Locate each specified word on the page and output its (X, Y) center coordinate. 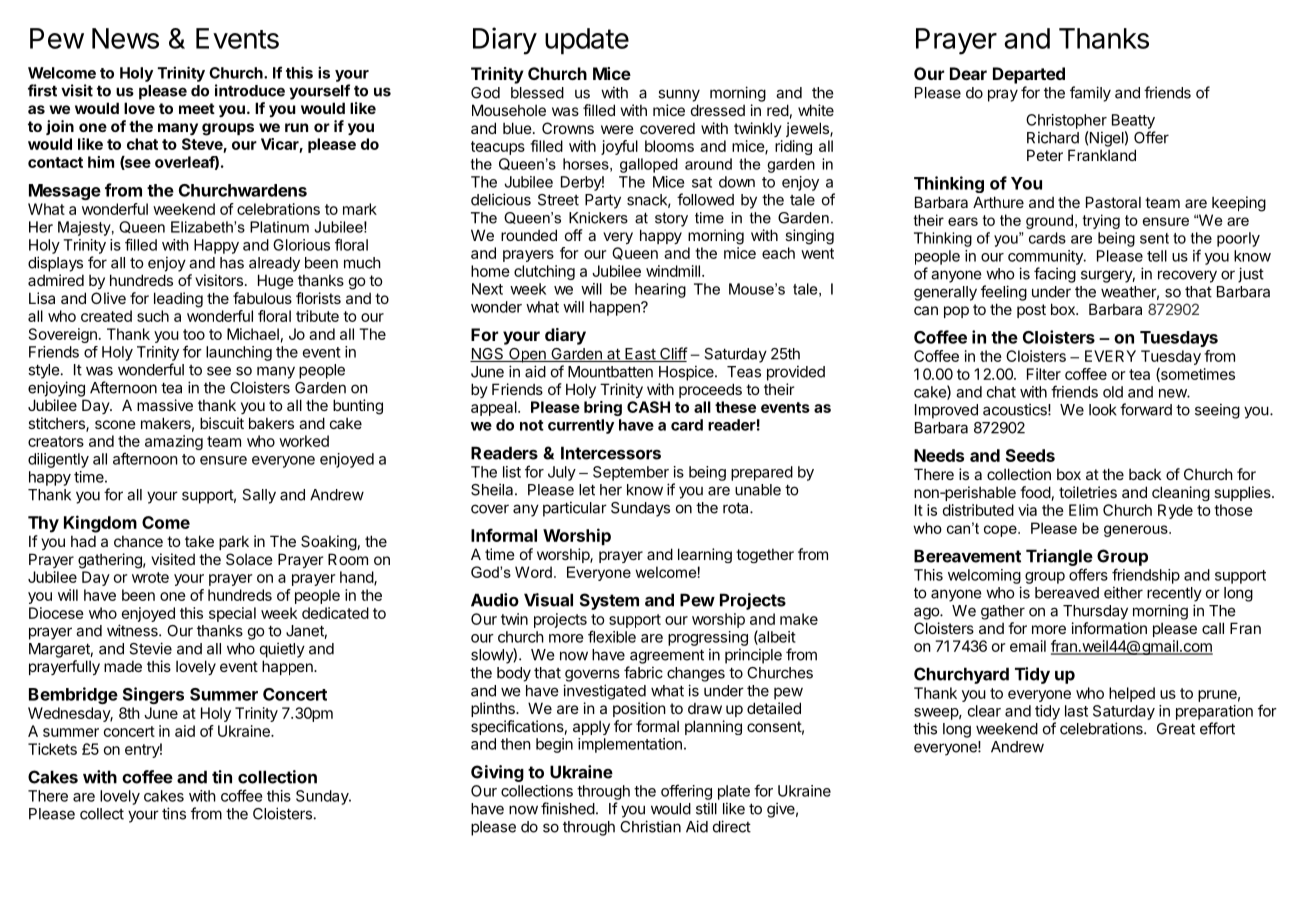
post (1031, 311)
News (125, 38)
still (706, 808)
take (199, 541)
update (587, 41)
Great (1176, 729)
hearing (660, 290)
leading (178, 300)
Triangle (1059, 557)
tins (174, 813)
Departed (1029, 75)
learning (705, 555)
